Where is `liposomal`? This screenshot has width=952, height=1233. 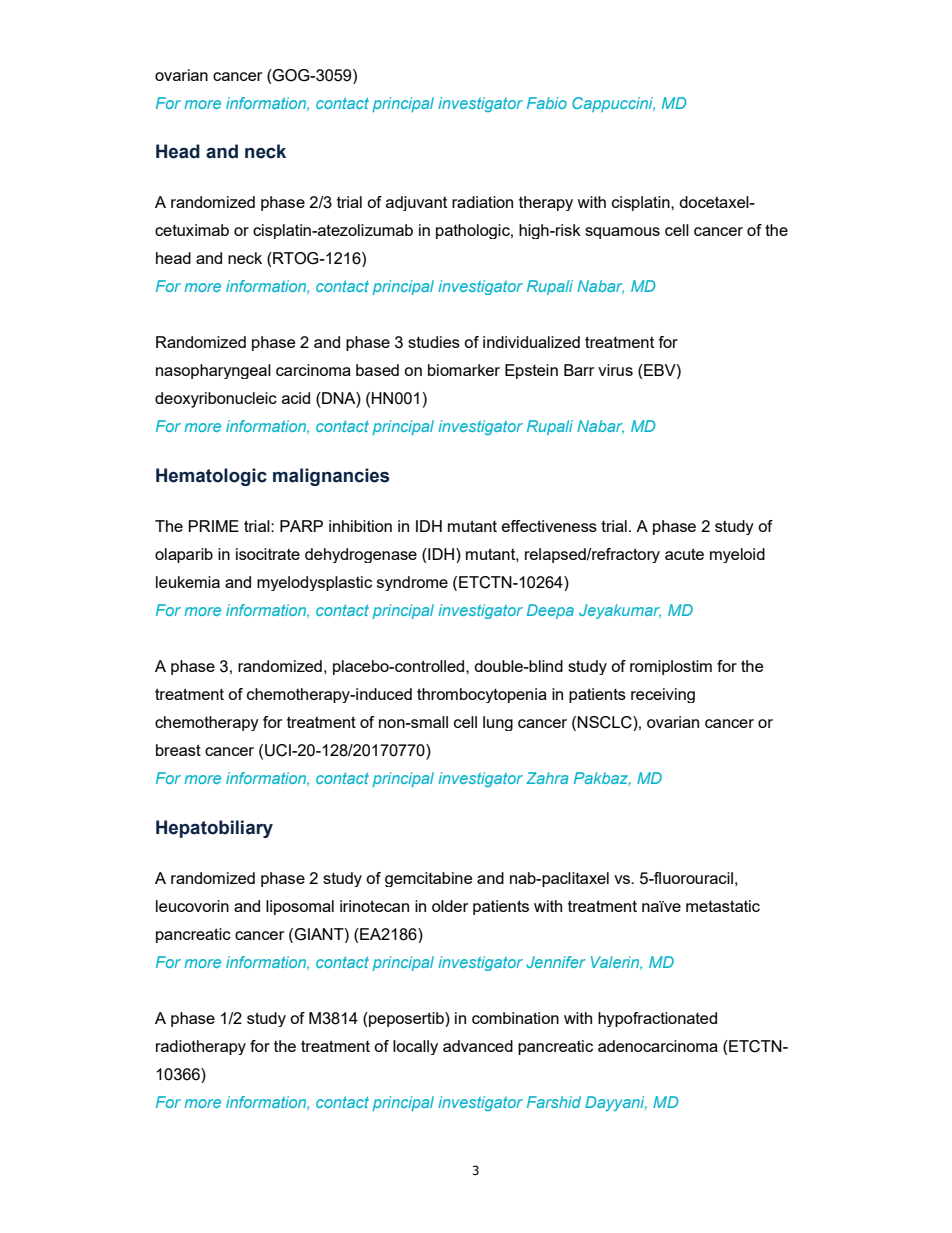
liposomal is located at coordinates (300, 907).
